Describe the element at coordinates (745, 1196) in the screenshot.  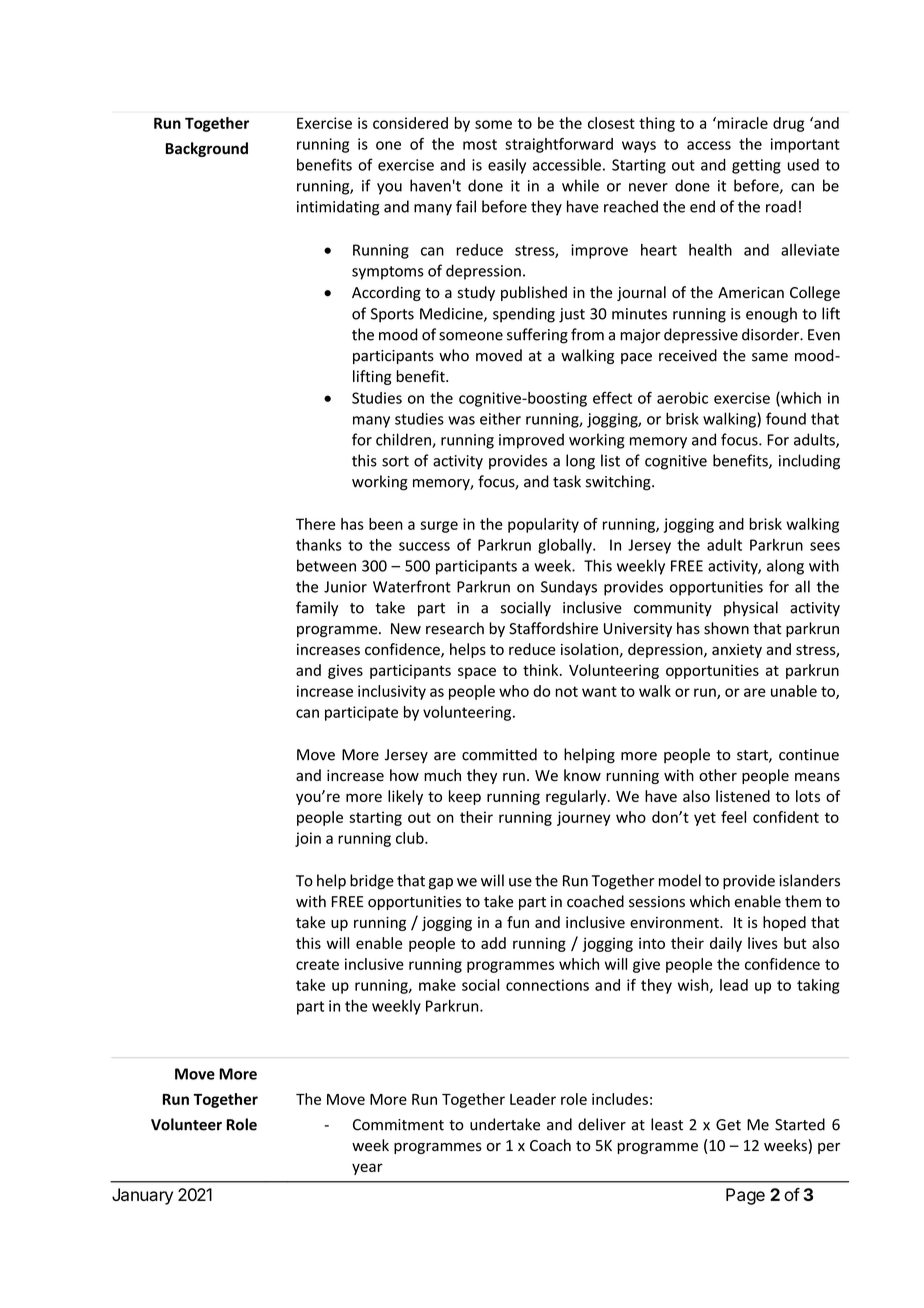
I see `Page` at that location.
